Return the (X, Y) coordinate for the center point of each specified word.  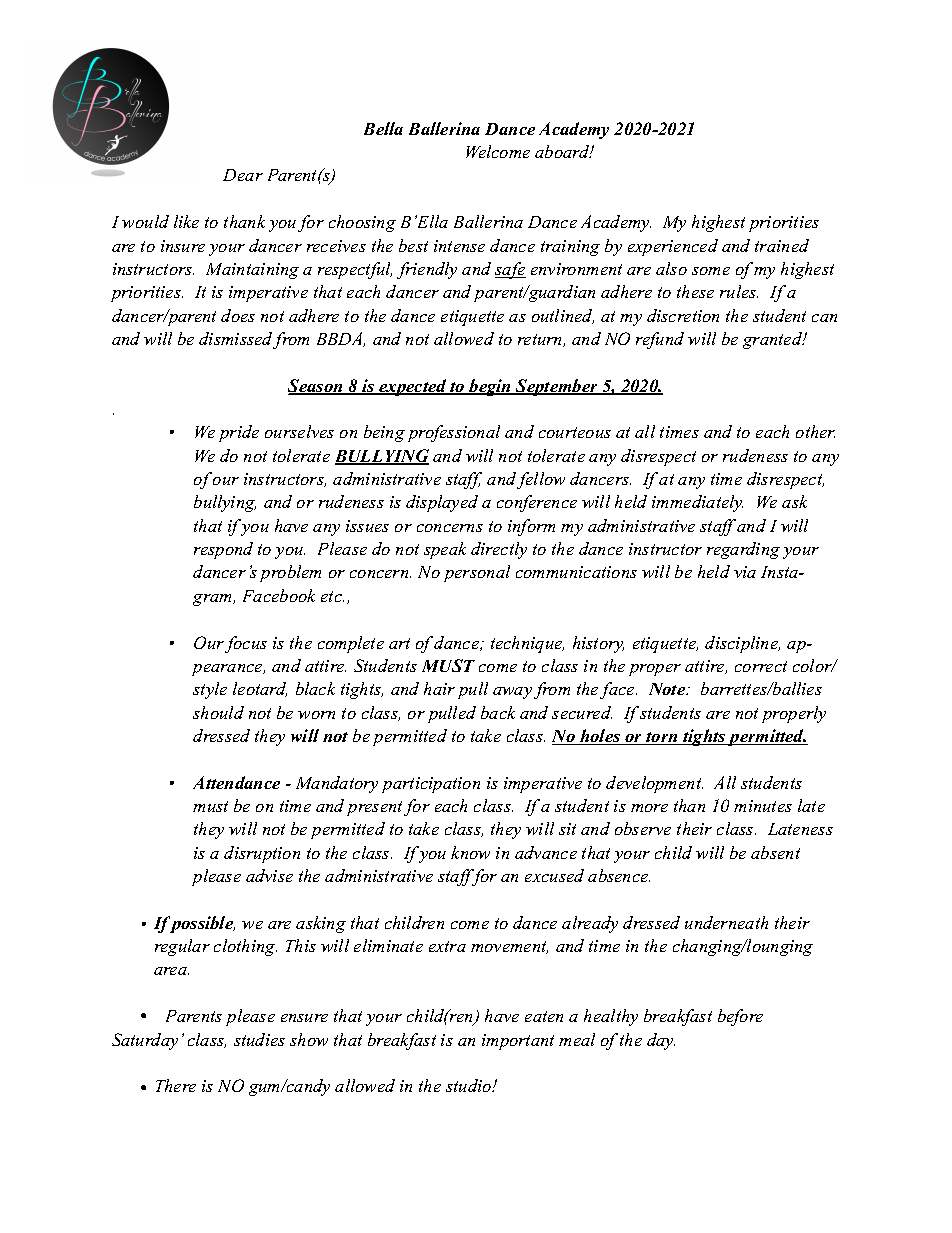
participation (431, 785)
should (218, 712)
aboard (563, 151)
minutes (763, 806)
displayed (442, 503)
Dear (243, 175)
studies (259, 1039)
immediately (697, 503)
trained (782, 245)
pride (239, 433)
